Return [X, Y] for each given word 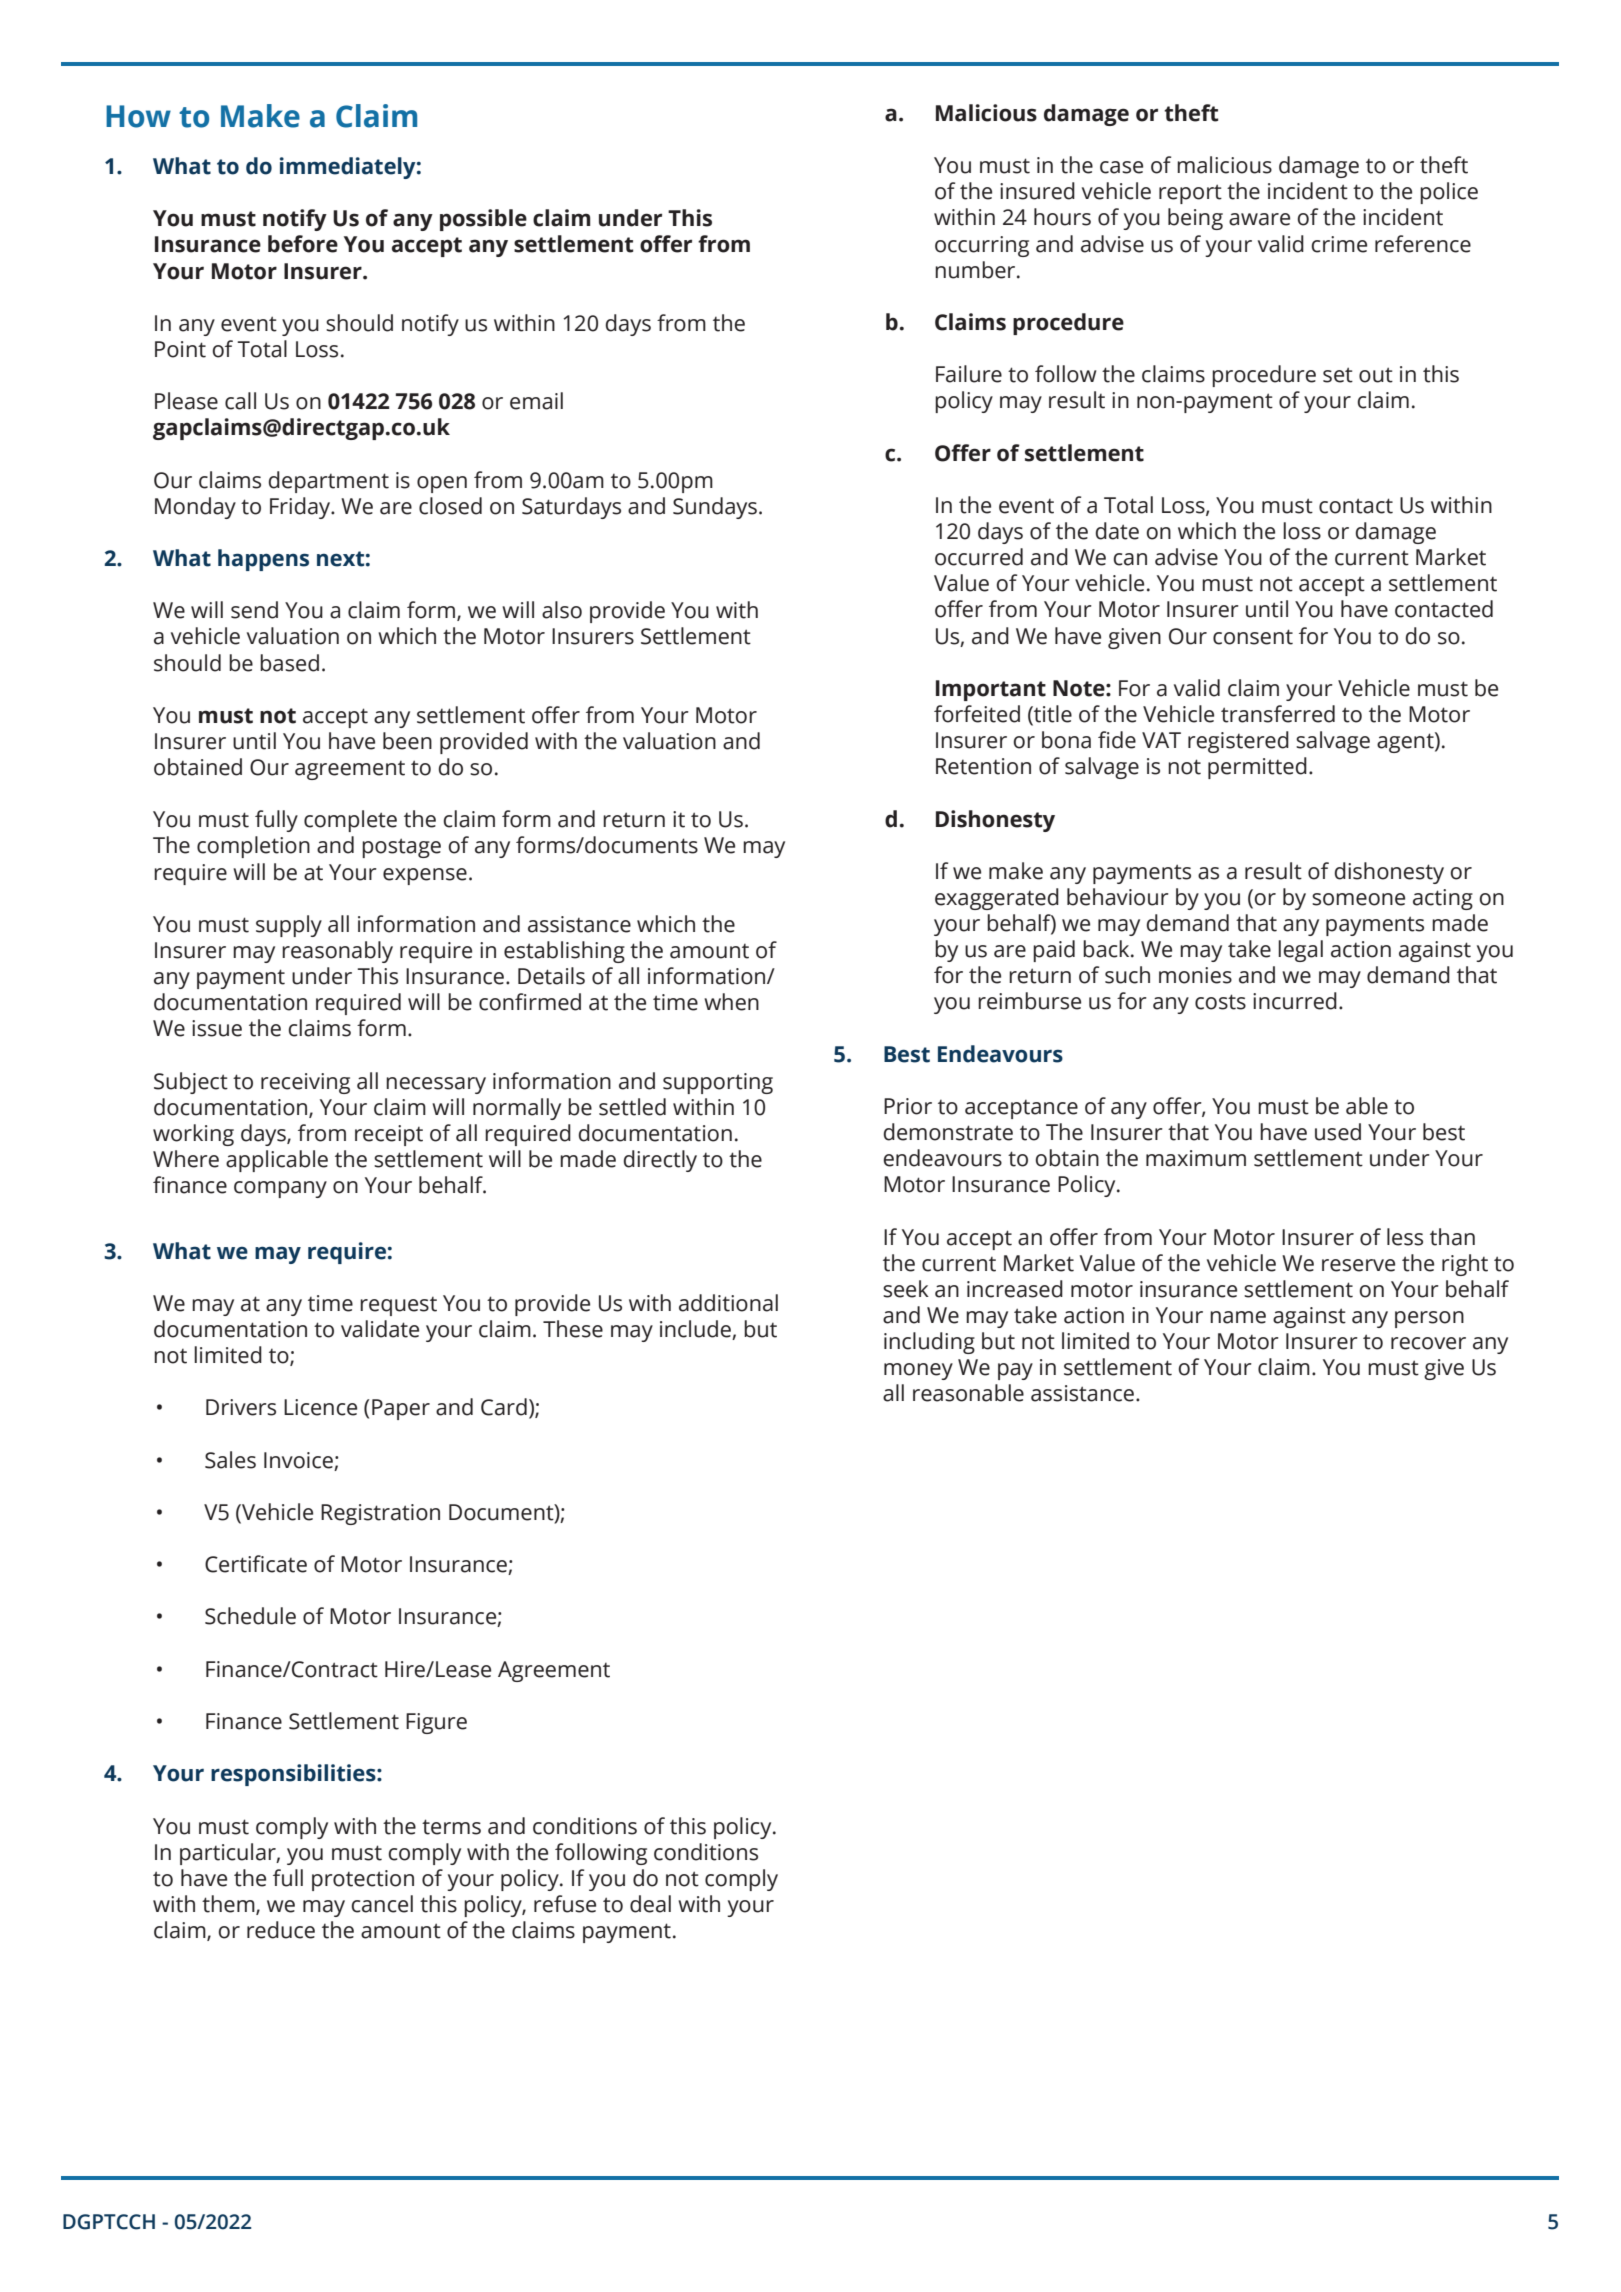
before [303, 244]
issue [217, 1028]
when [731, 1002]
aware [1259, 219]
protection [363, 1880]
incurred [1295, 1001]
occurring [982, 246]
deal [650, 1904]
